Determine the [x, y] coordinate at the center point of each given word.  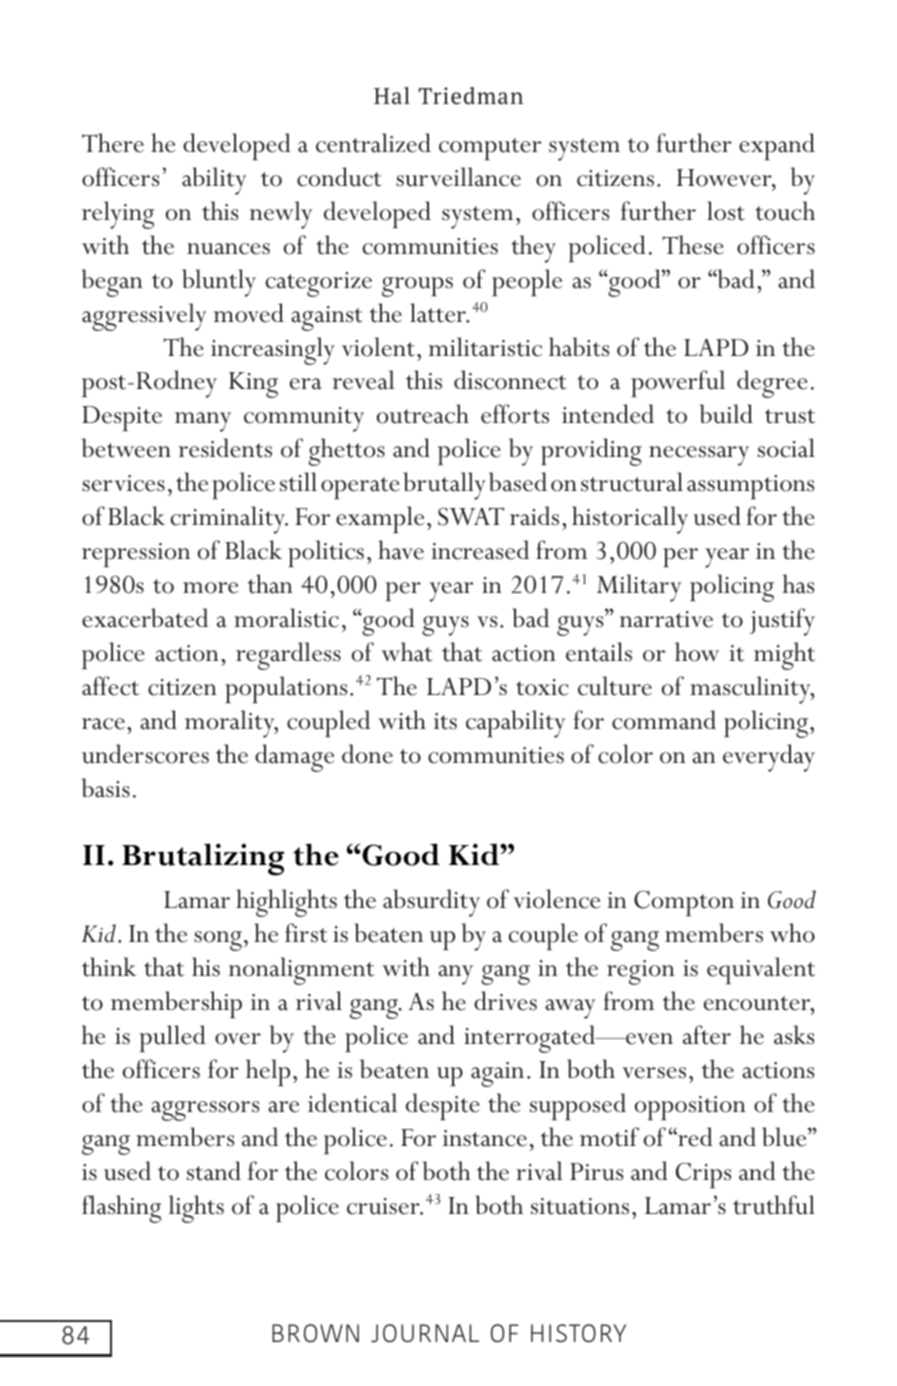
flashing [121, 1209]
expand [777, 146]
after [707, 1035]
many [203, 422]
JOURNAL [425, 1333]
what [407, 652]
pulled [173, 1038]
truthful [774, 1205]
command [664, 720]
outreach [423, 414]
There [113, 143]
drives [505, 1001]
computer [490, 149]
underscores [145, 754]
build [726, 414]
